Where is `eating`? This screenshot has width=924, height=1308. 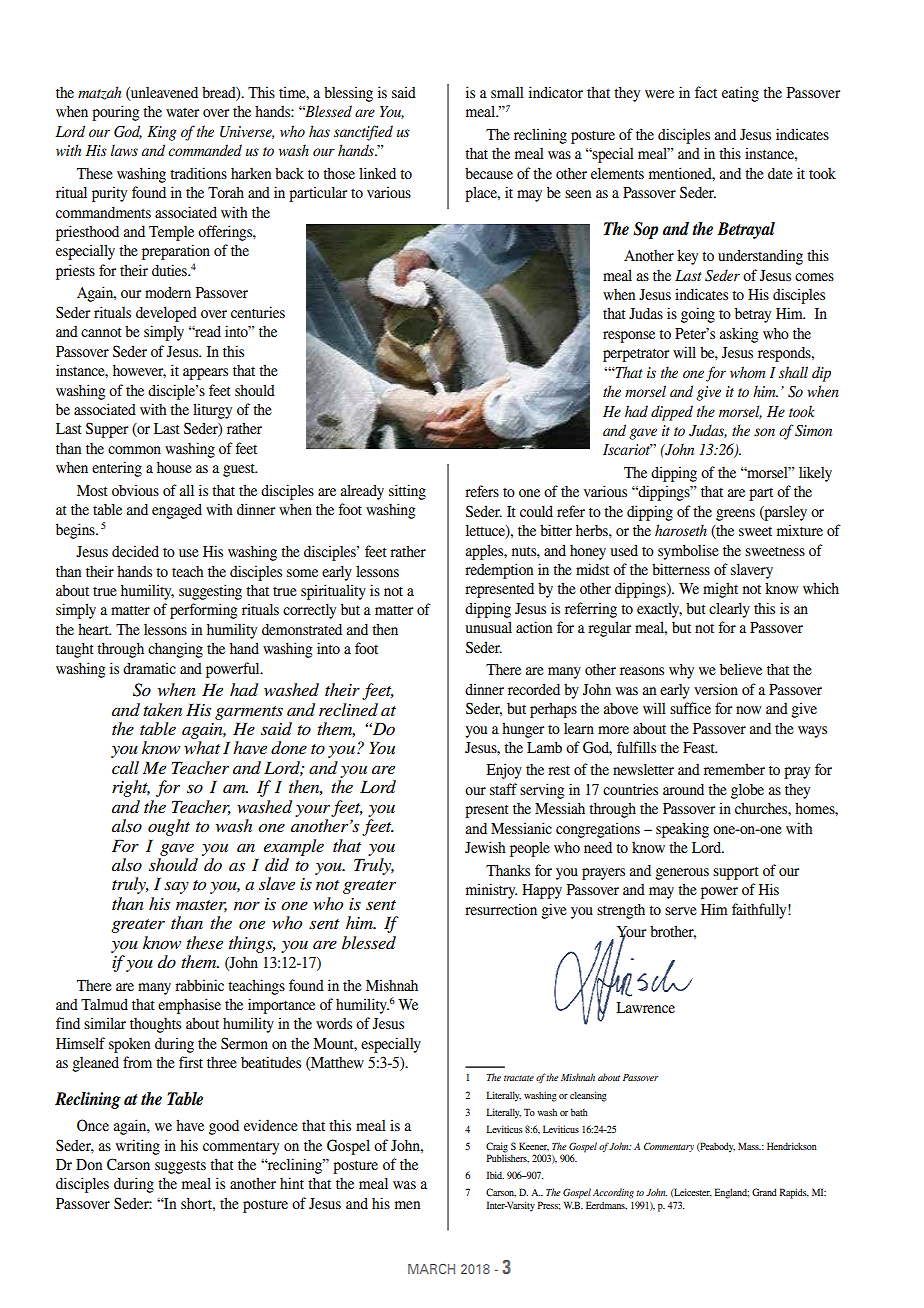
eating is located at coordinates (740, 94).
